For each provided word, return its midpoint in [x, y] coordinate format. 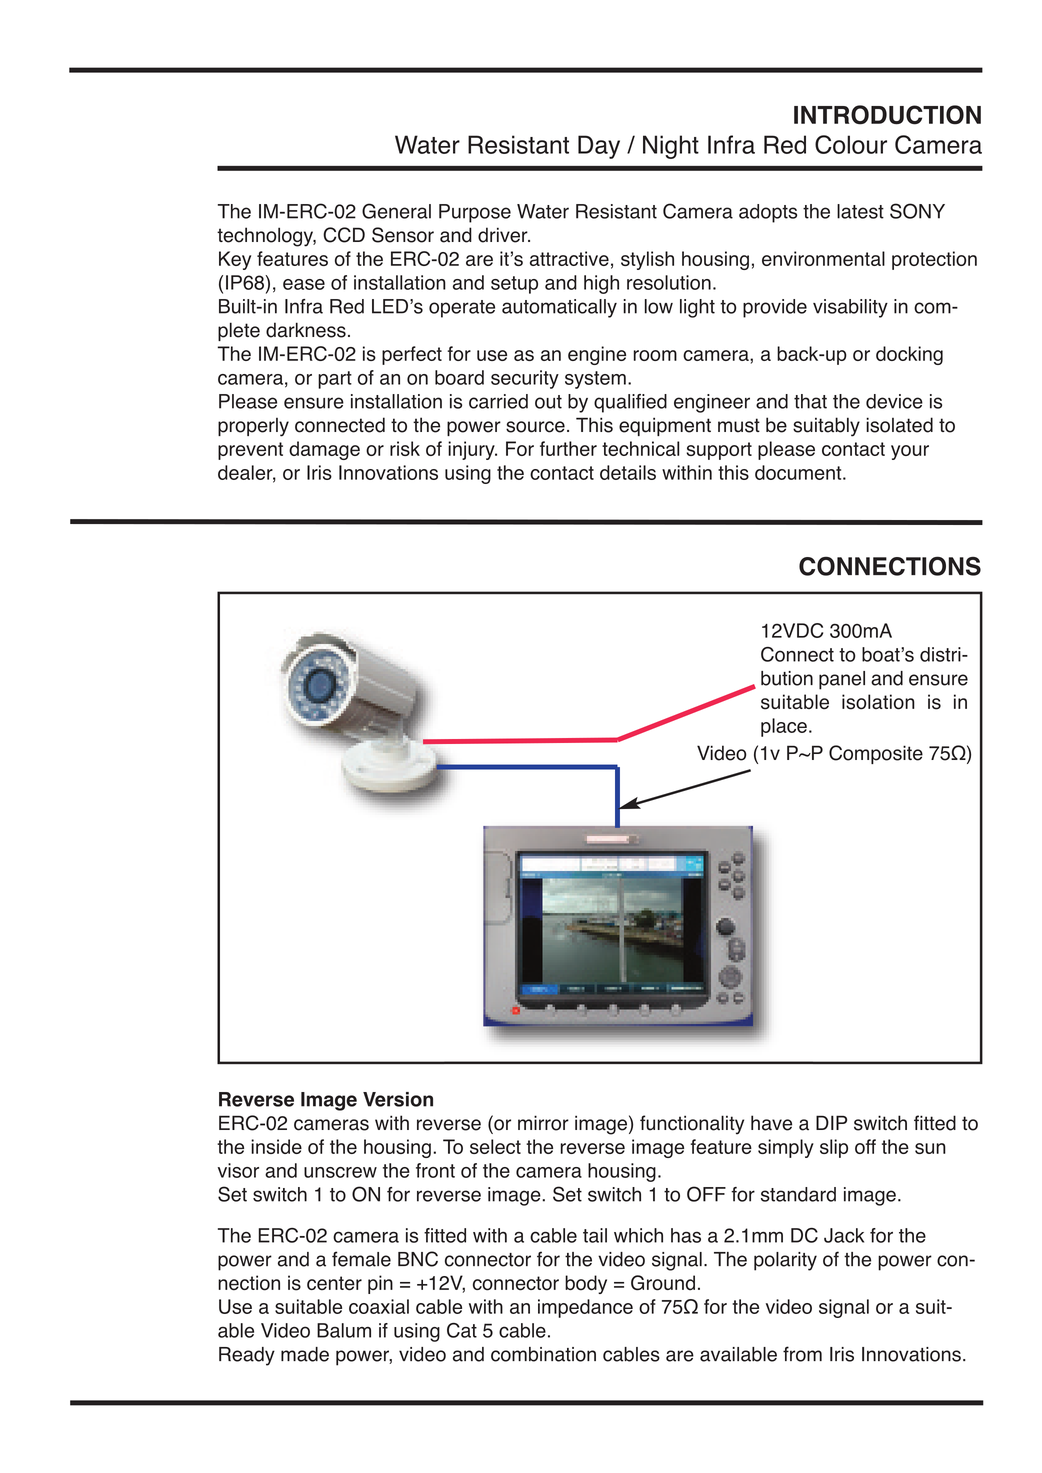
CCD [344, 235]
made [305, 1354]
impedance [585, 1308]
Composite [876, 754]
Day [599, 147]
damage [324, 450]
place [784, 727]
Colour [851, 144]
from [802, 1354]
